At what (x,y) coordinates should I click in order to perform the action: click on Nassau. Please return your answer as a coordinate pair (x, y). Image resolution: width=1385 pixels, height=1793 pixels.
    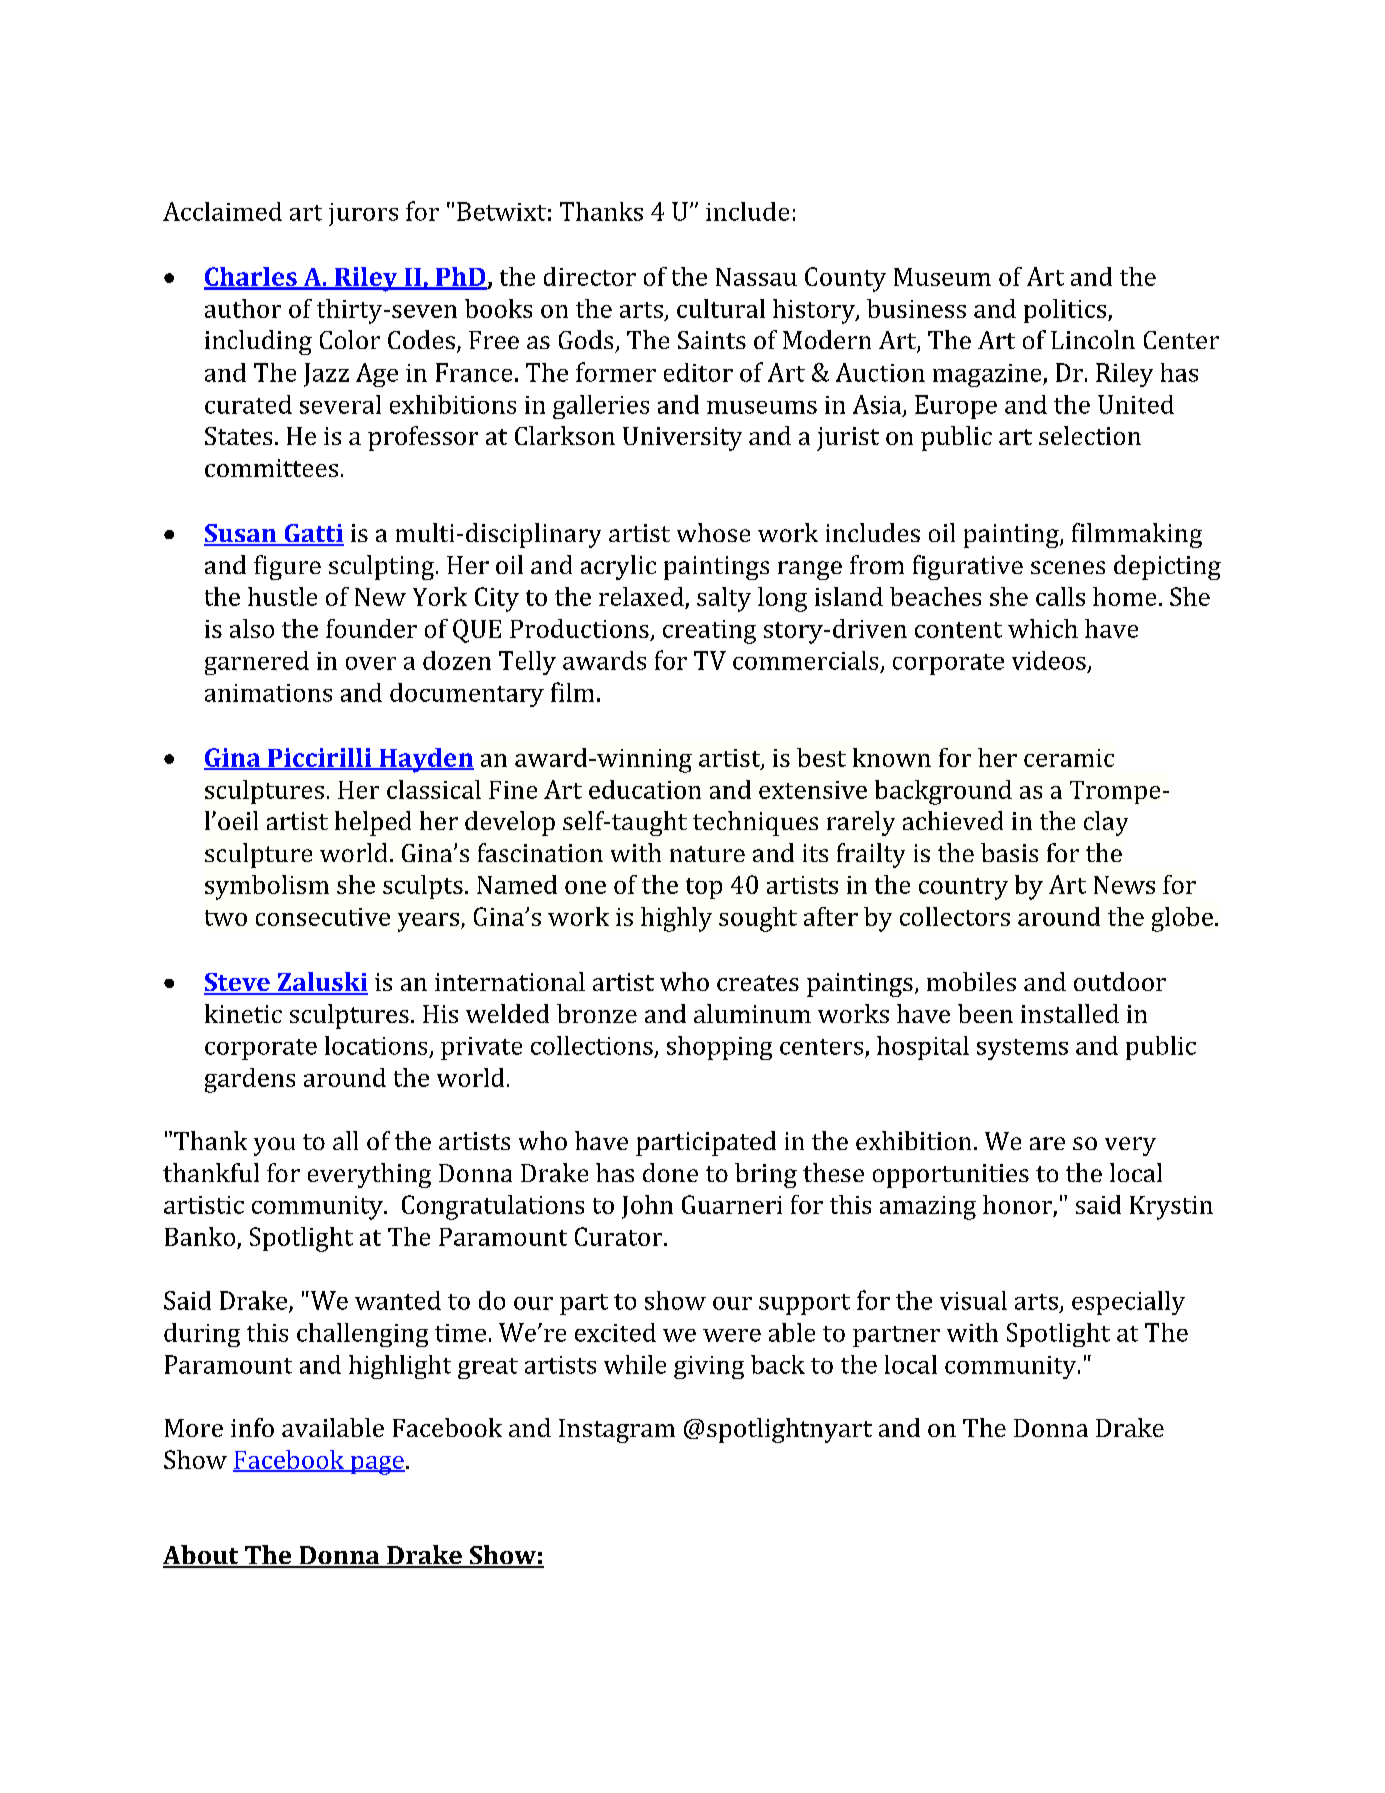
    Looking at the image, I should click on (756, 277).
